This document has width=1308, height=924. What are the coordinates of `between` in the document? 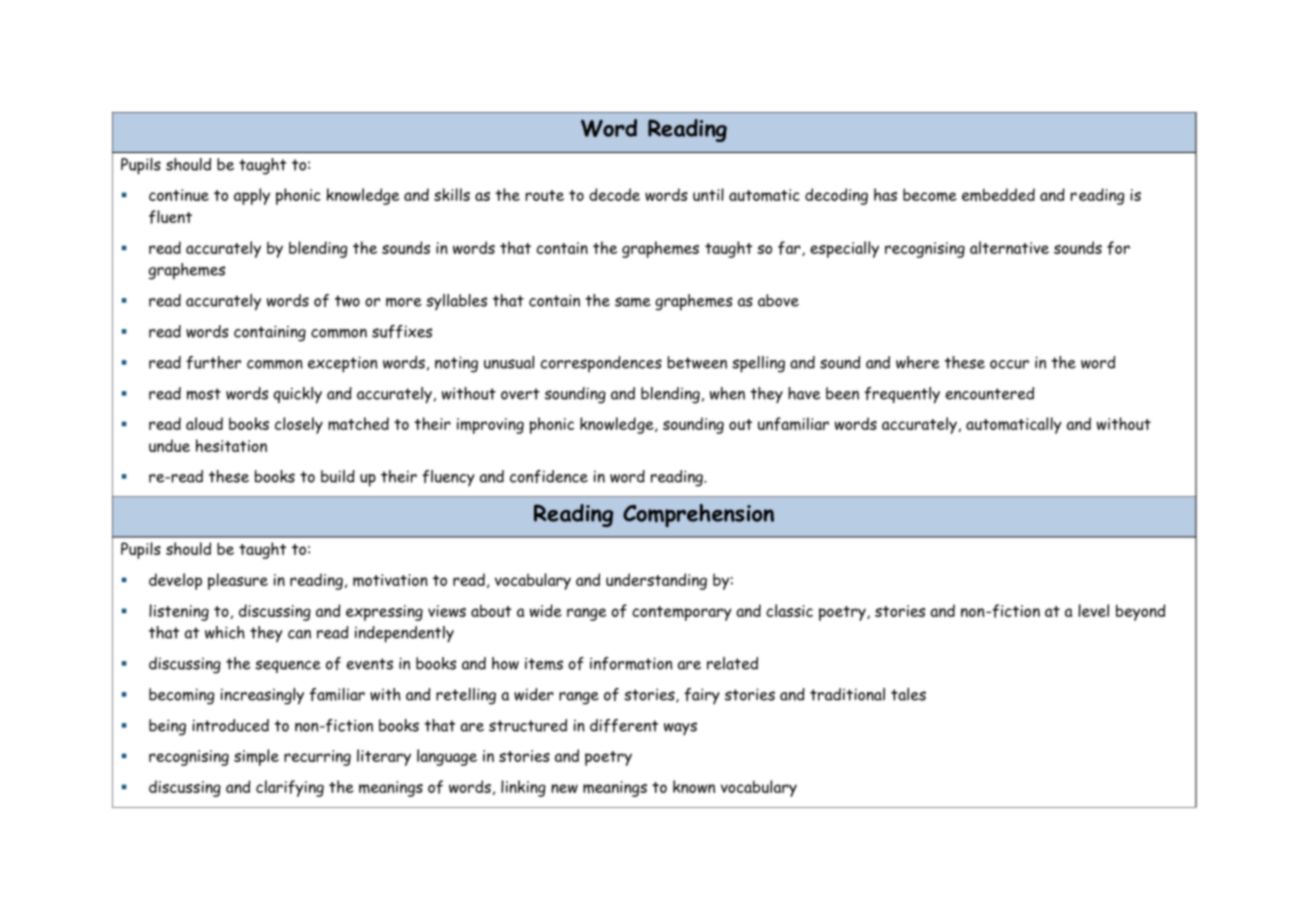 It's located at (697, 362).
